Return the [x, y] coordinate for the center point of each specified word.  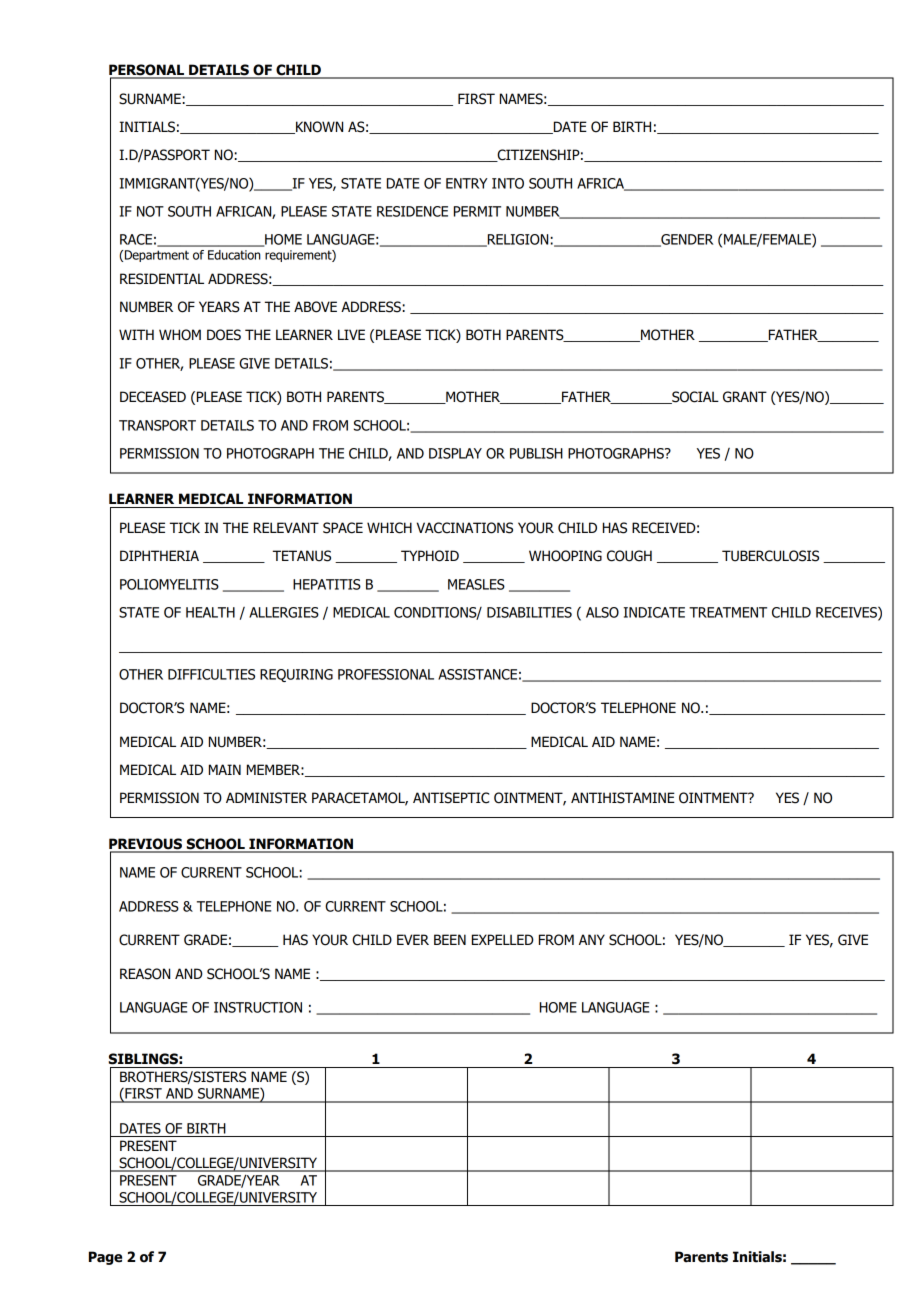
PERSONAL [148, 71]
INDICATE [654, 612]
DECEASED [153, 397]
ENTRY [467, 183]
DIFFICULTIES [211, 674]
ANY [592, 939]
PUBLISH [536, 453]
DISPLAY [455, 453]
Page [105, 1258]
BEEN [450, 939]
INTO [508, 183]
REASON [145, 974]
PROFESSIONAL [386, 674]
